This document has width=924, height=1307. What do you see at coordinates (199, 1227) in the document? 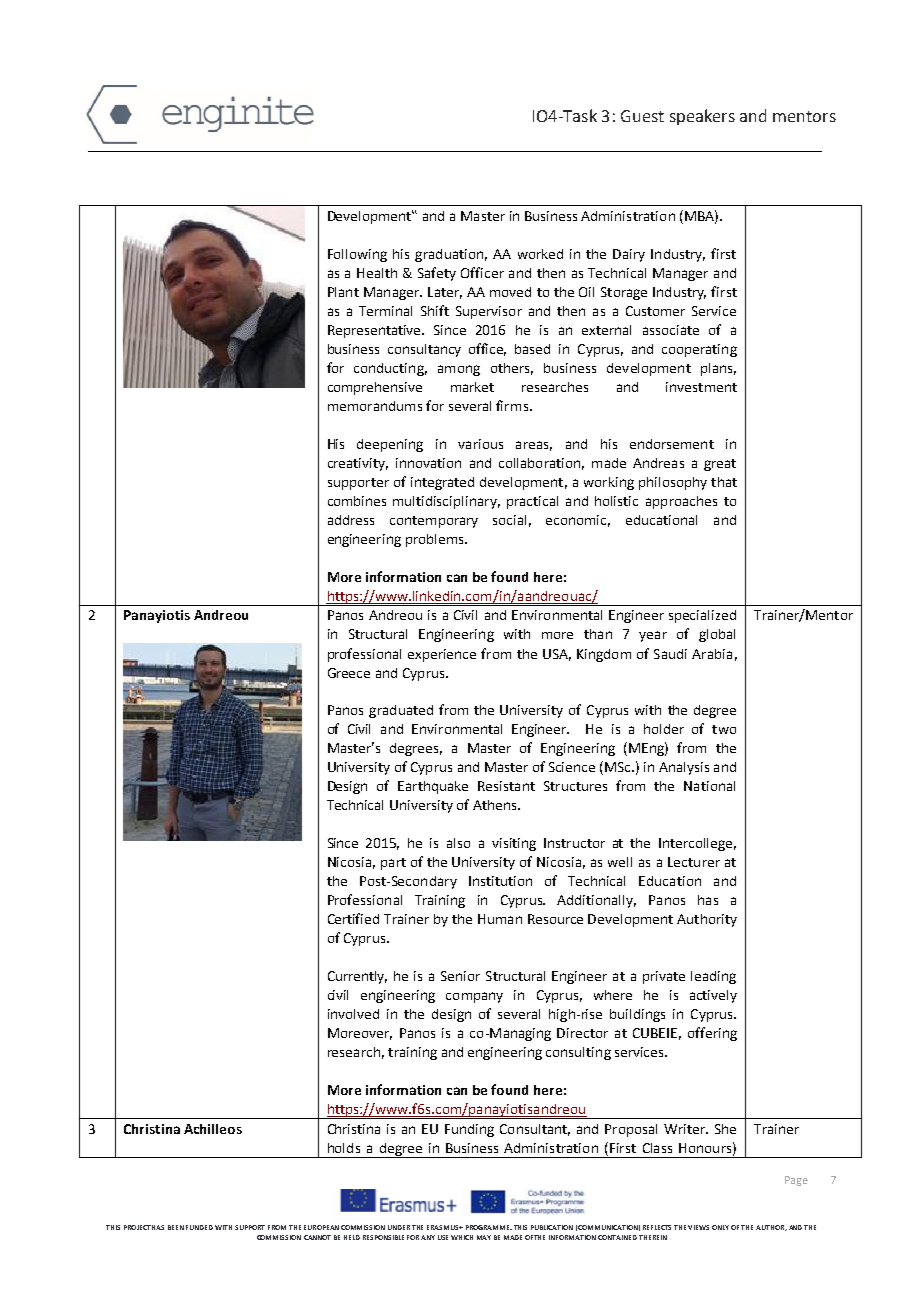
I see `FUNDED` at bounding box center [199, 1227].
